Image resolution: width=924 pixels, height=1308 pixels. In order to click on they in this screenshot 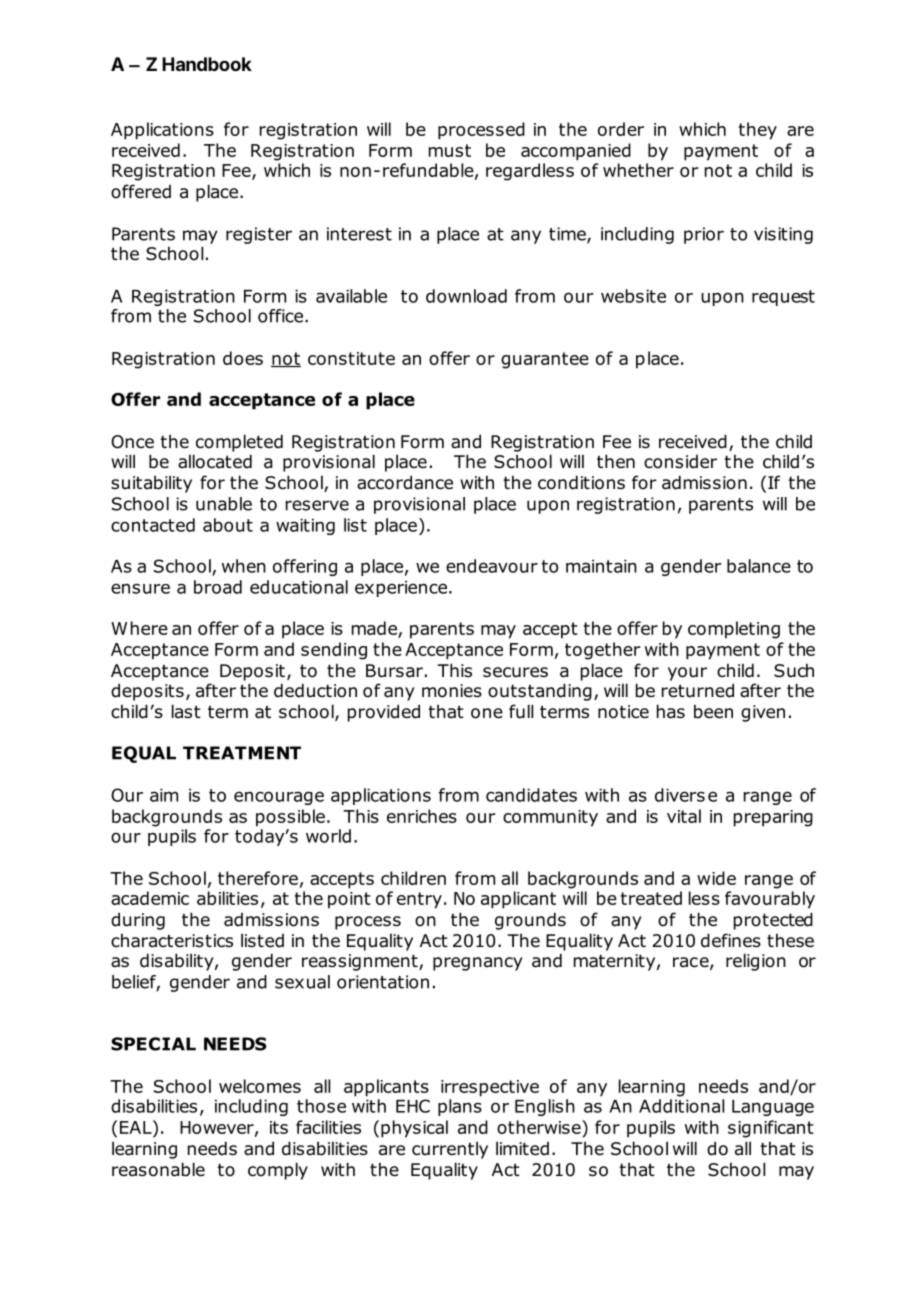, I will do `click(758, 131)`.
